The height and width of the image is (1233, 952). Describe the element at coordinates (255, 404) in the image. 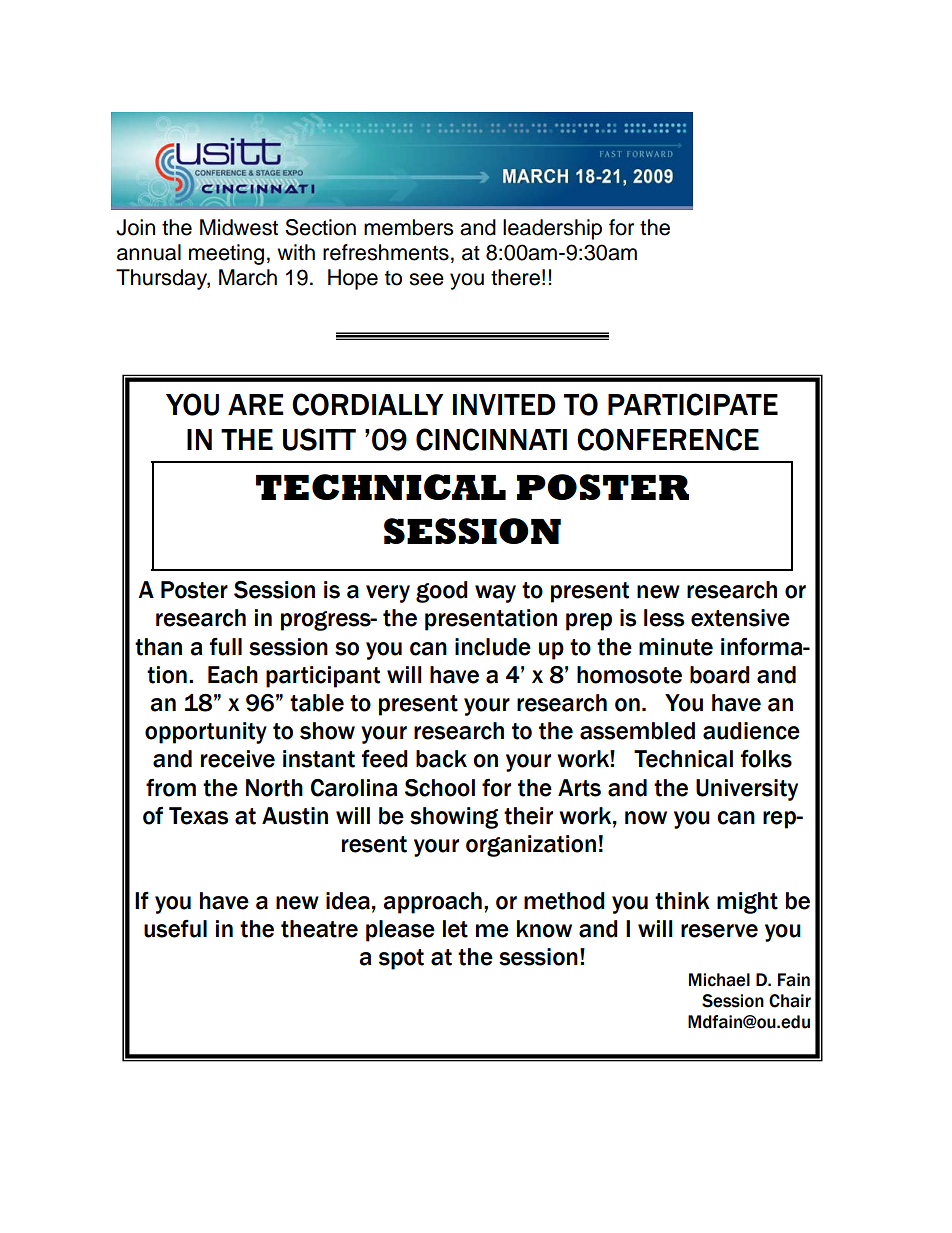

I see `ARE` at that location.
